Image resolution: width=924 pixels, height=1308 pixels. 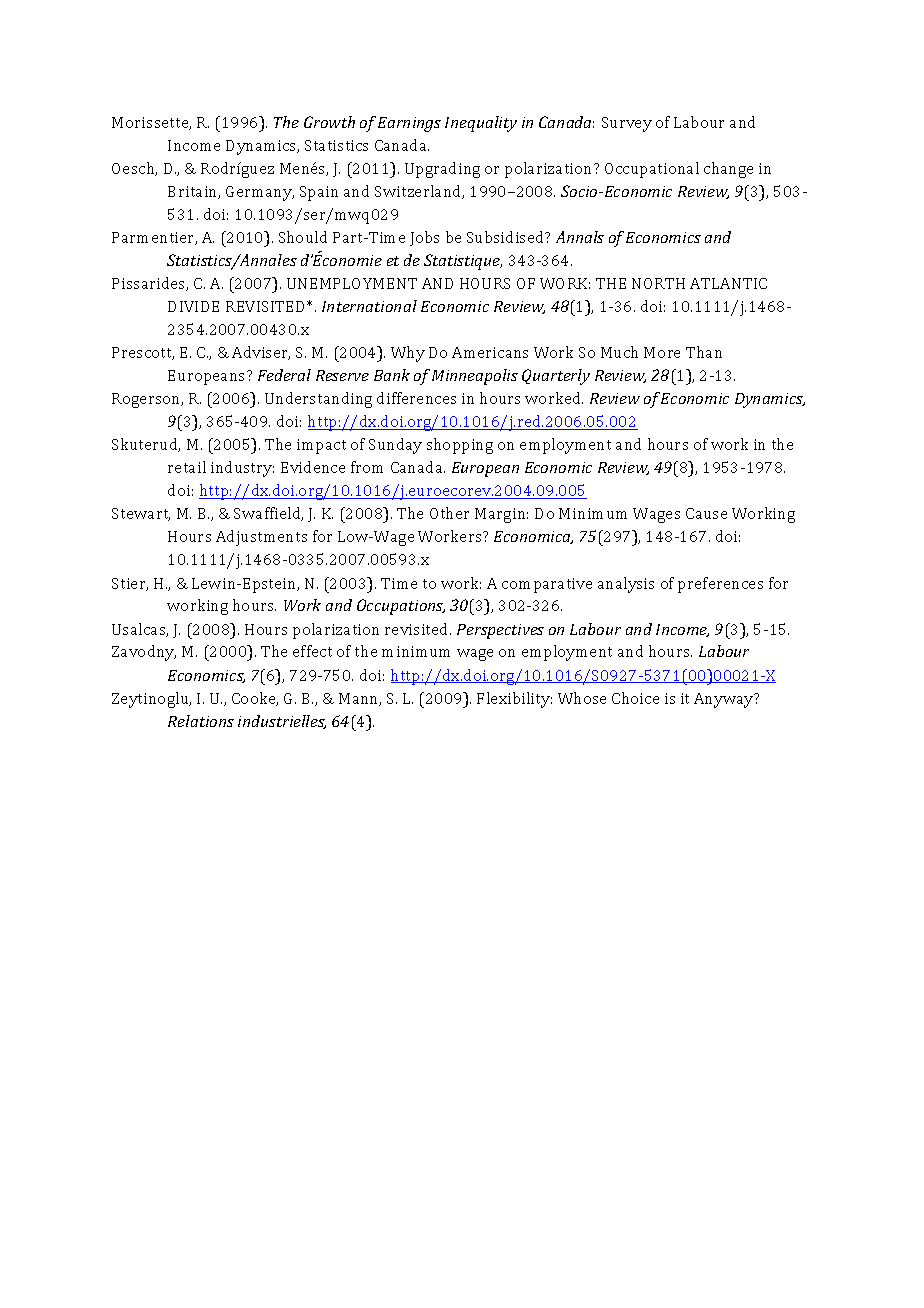 I want to click on Adjustments, so click(x=261, y=538).
